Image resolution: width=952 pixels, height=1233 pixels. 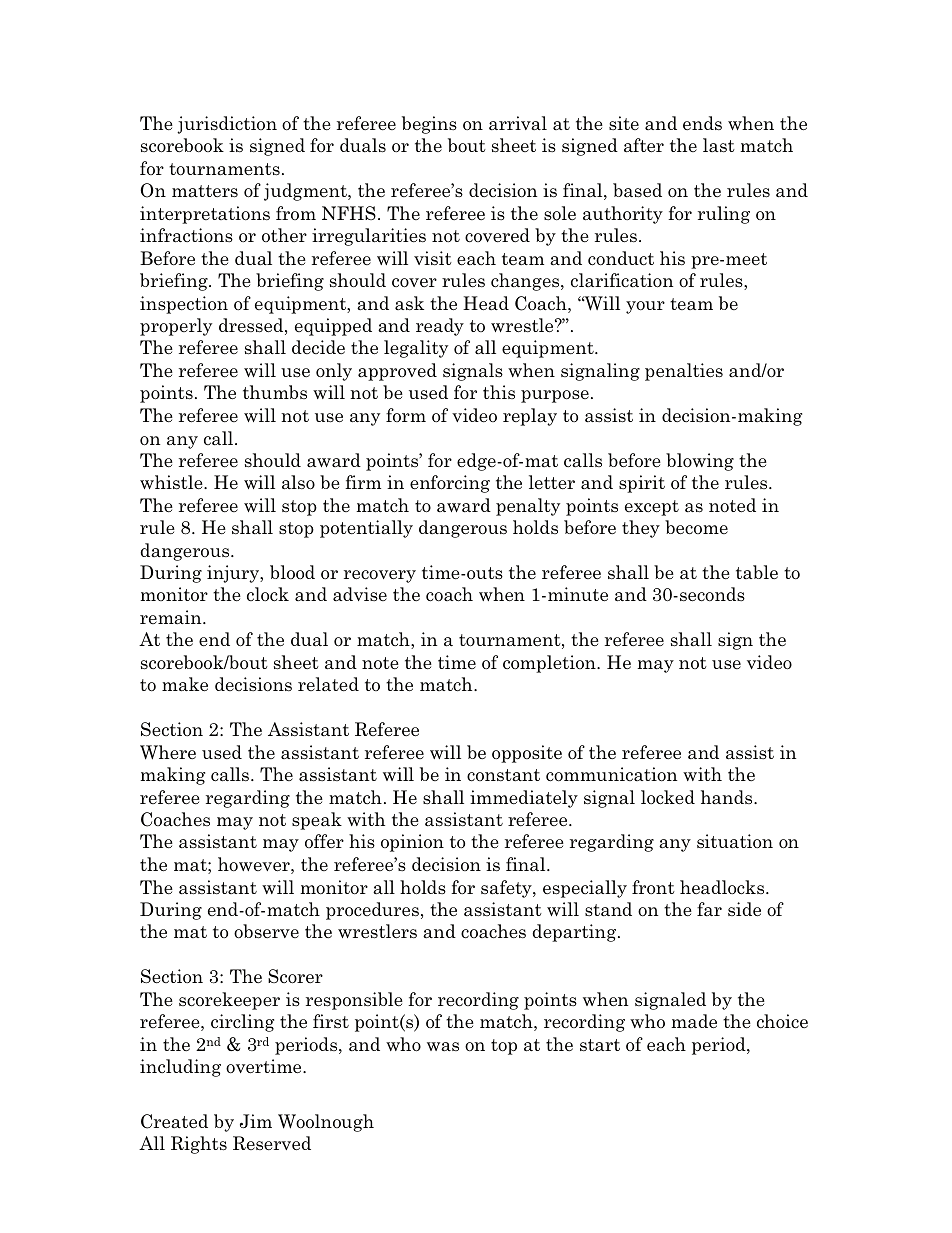 I want to click on jurisdiction, so click(x=227, y=125).
